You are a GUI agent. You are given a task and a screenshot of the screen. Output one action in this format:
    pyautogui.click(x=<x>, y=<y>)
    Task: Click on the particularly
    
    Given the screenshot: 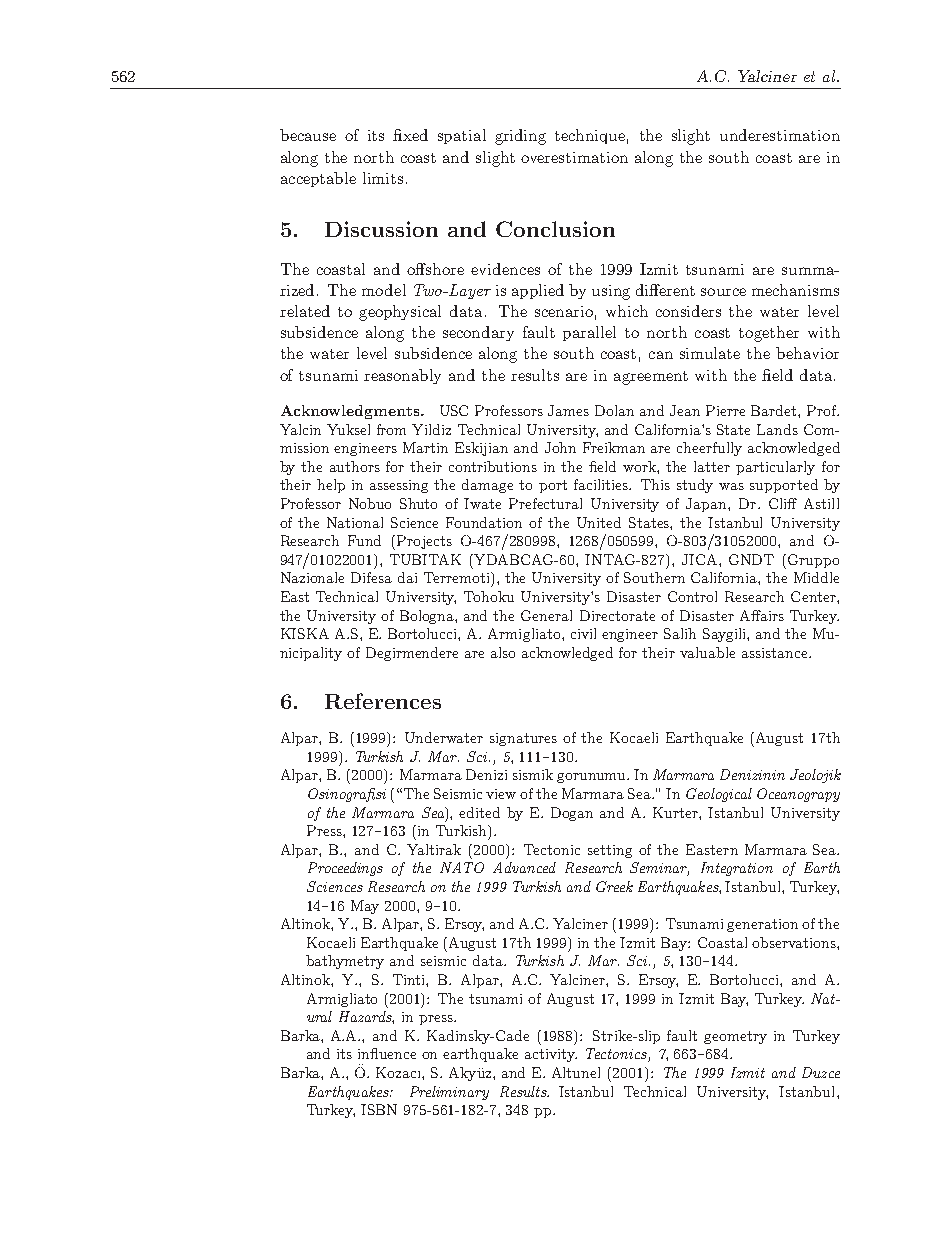 What is the action you would take?
    pyautogui.click(x=775, y=468)
